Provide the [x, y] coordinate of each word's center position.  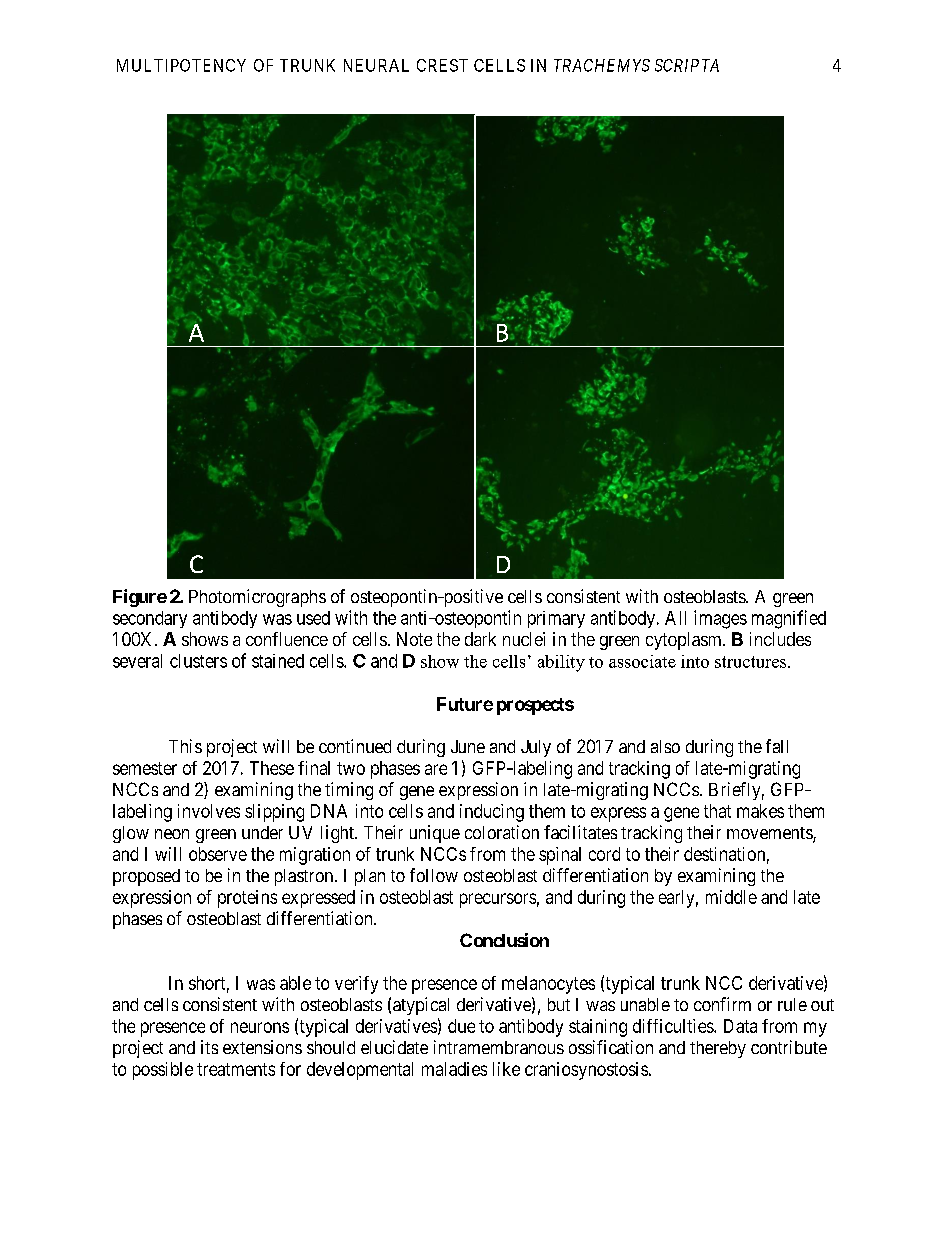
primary [556, 619]
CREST [442, 65]
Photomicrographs [257, 598]
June [468, 746]
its [209, 1047]
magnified [789, 619]
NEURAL [376, 65]
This [185, 746]
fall [777, 746]
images [720, 619]
